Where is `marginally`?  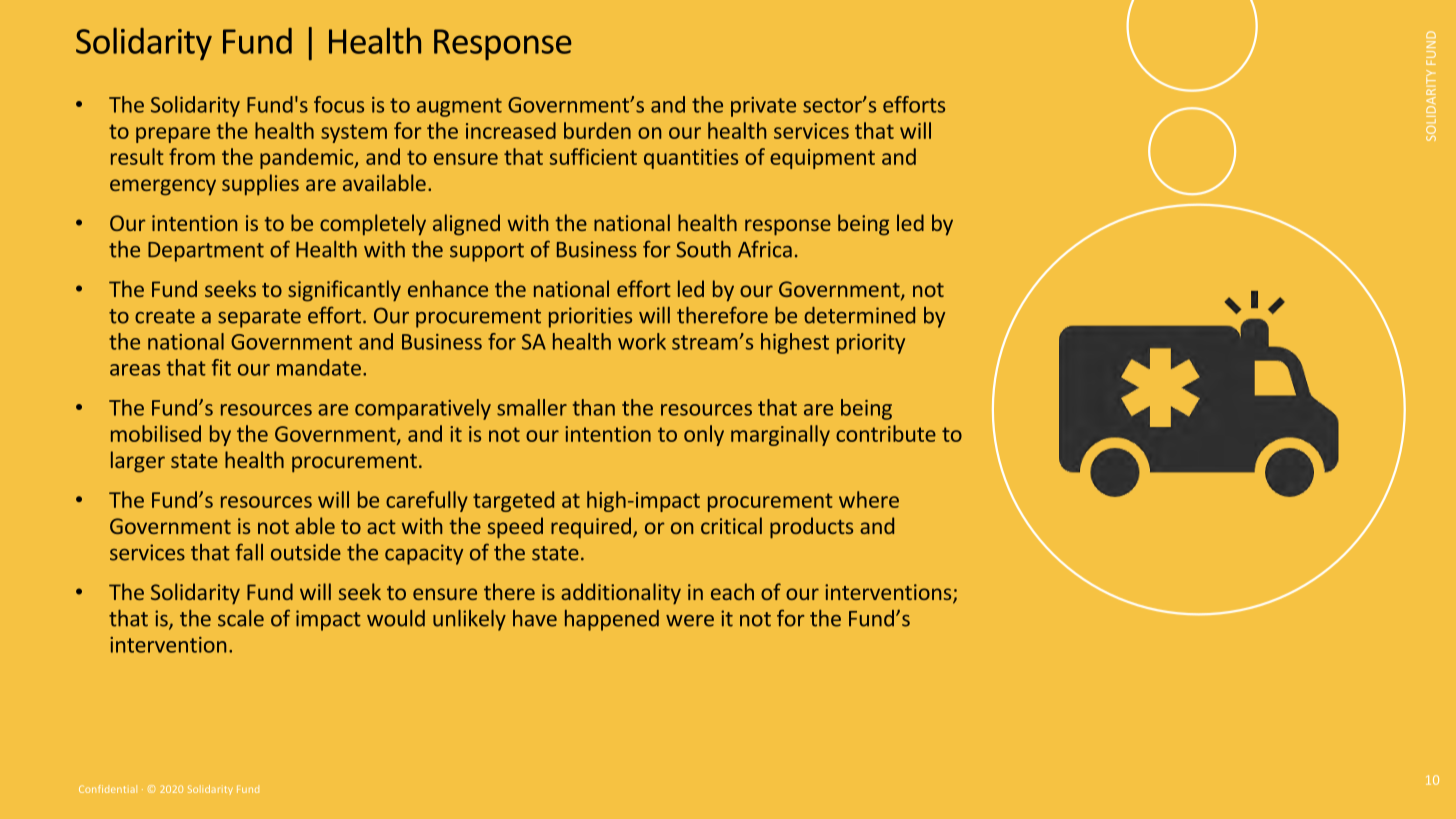 marginally is located at coordinates (780, 435).
